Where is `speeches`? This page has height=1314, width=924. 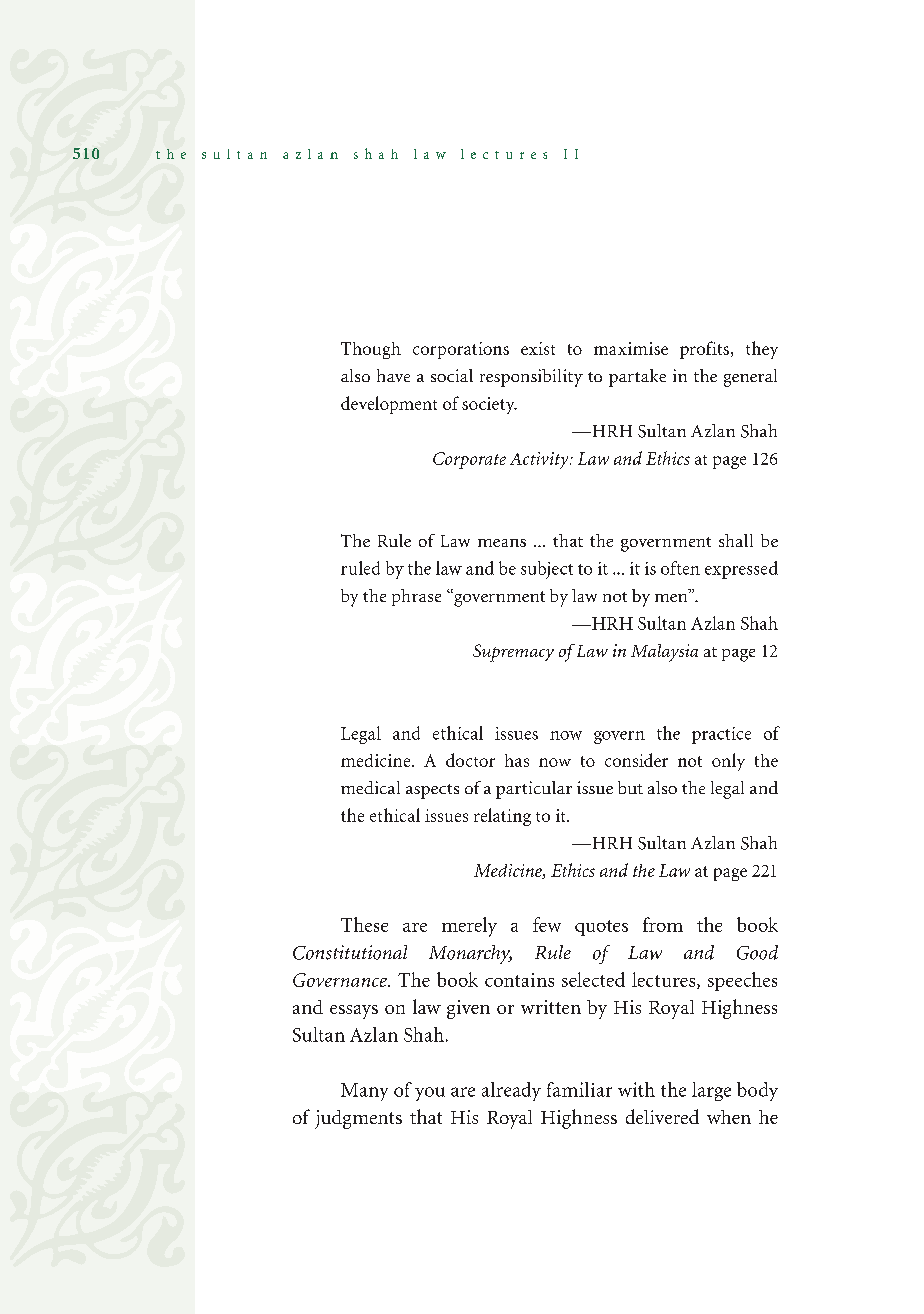 speeches is located at coordinates (742, 981).
